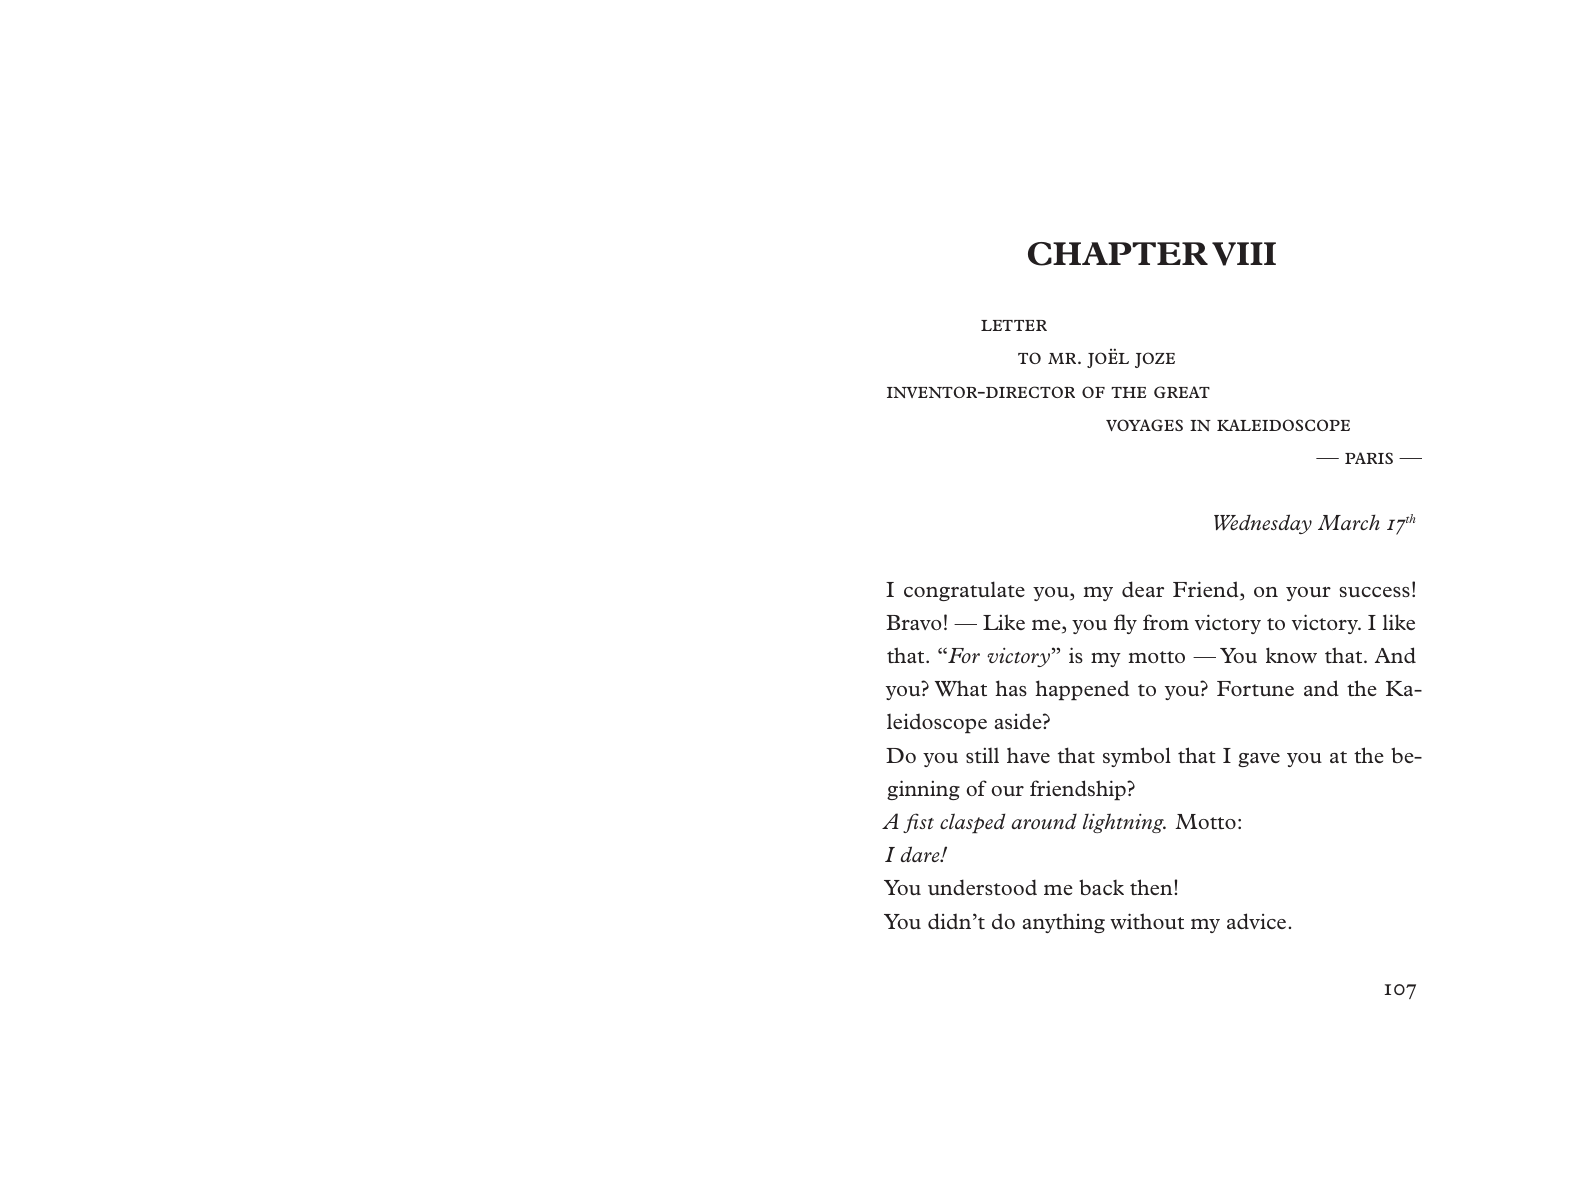 This screenshot has height=1195, width=1594. Describe the element at coordinates (964, 591) in the screenshot. I see `congratulate` at that location.
